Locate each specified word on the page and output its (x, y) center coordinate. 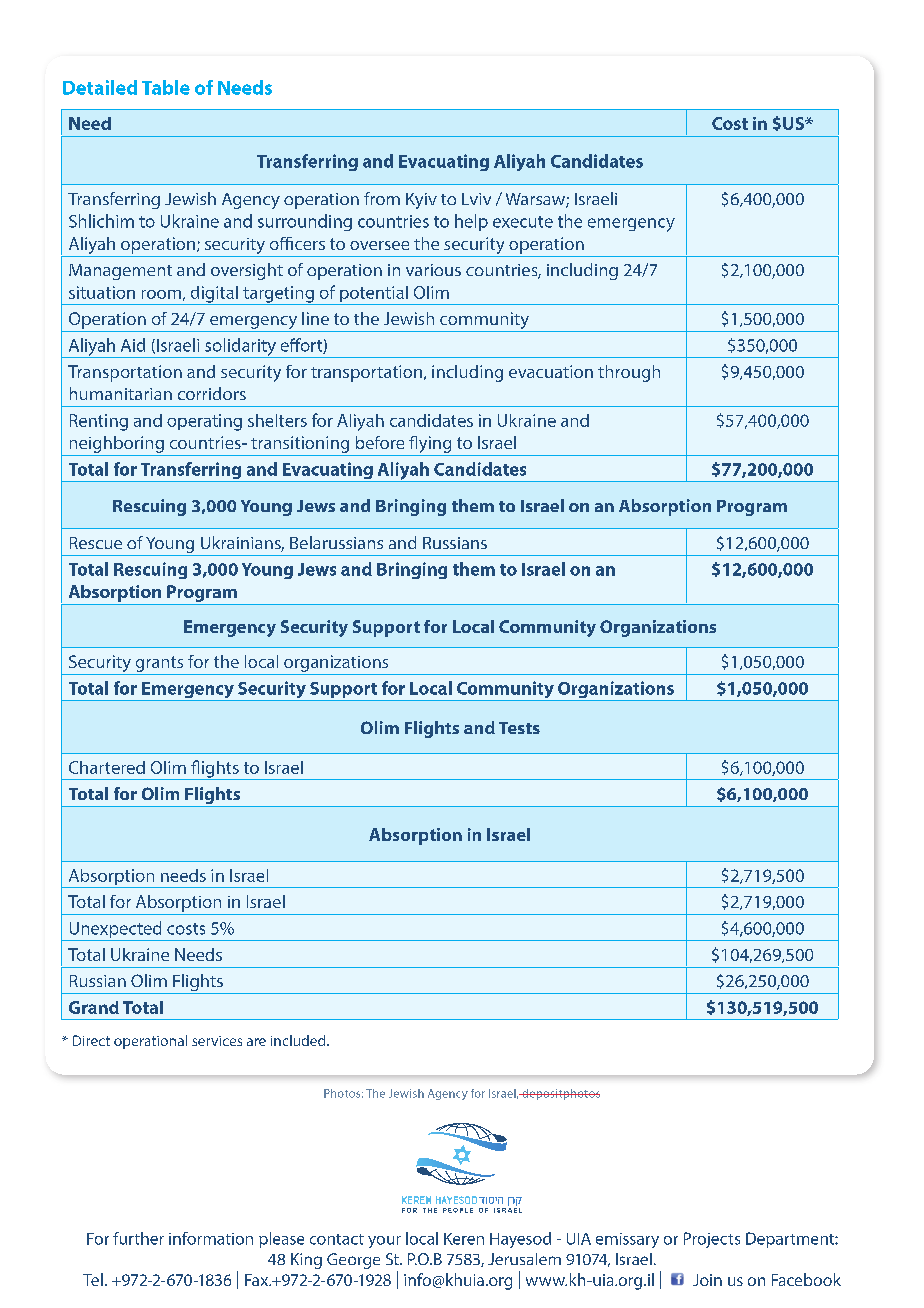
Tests (519, 728)
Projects (712, 1240)
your (384, 1242)
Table (166, 87)
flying (430, 446)
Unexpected (115, 931)
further (138, 1238)
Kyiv (421, 201)
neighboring (117, 444)
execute (523, 222)
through (629, 373)
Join (707, 1280)
